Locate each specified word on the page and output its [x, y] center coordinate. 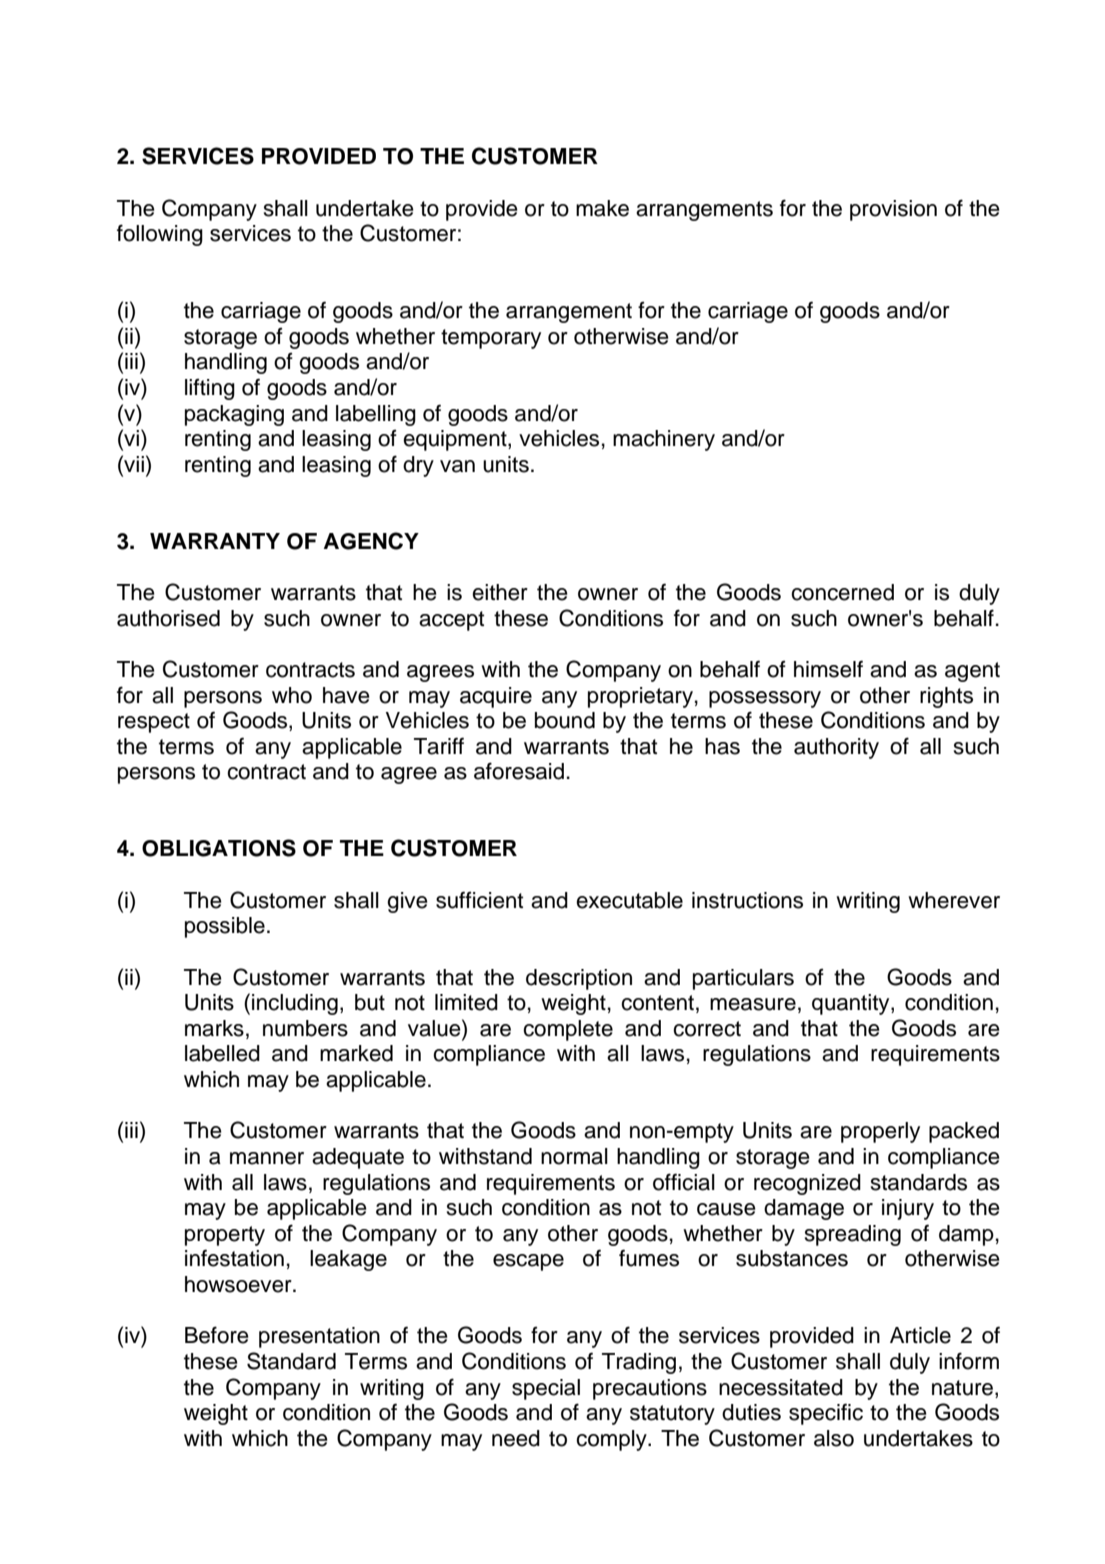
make [602, 208]
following [160, 235]
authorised [168, 618]
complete [568, 1030]
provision [893, 210]
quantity [852, 1004]
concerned [842, 592]
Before [217, 1335]
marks [214, 1028]
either [500, 592]
